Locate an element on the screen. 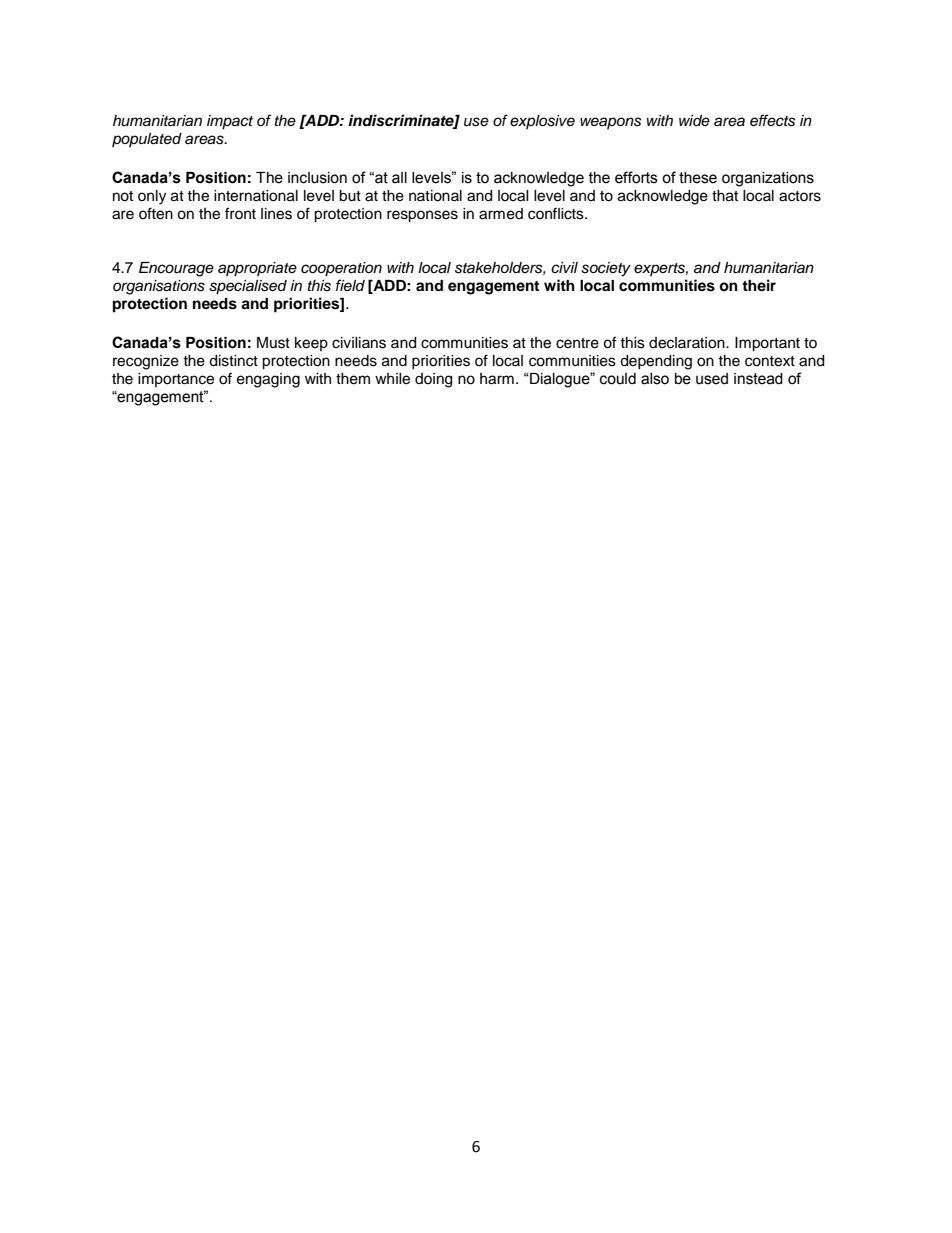 This screenshot has width=952, height=1233. society is located at coordinates (606, 269).
